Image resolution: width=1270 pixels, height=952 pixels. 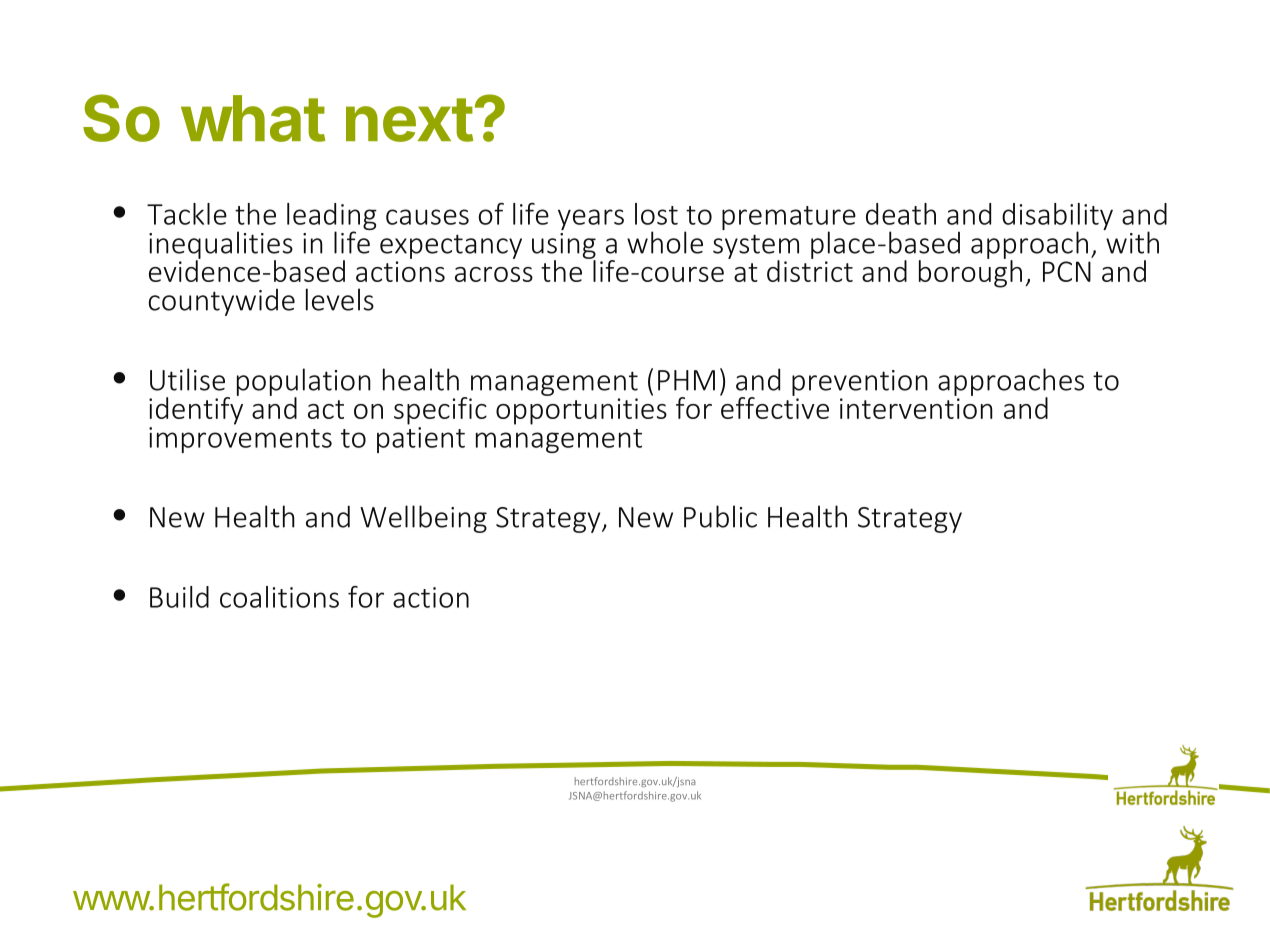 What do you see at coordinates (720, 516) in the document?
I see `Public` at bounding box center [720, 516].
